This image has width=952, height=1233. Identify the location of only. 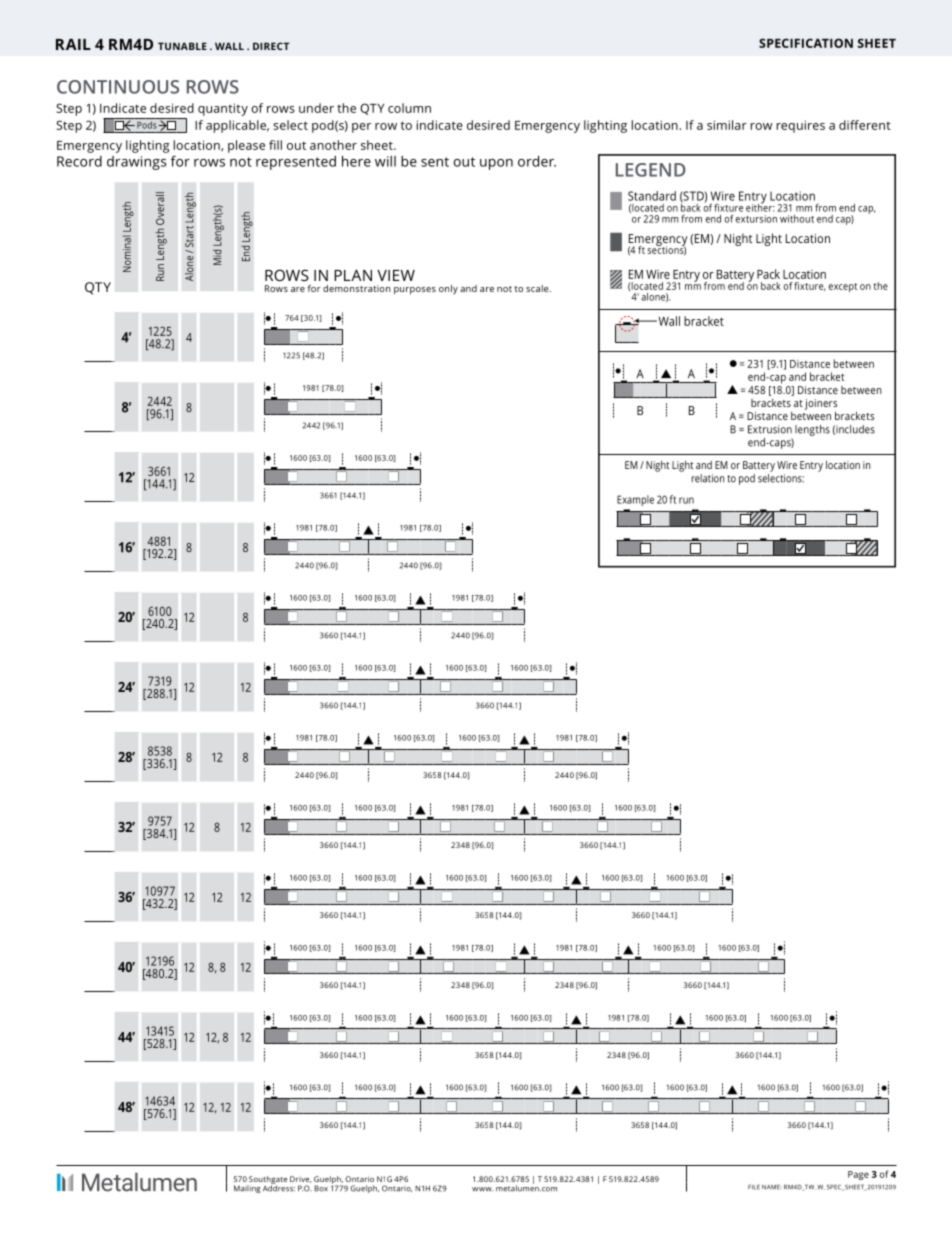
(448, 290).
